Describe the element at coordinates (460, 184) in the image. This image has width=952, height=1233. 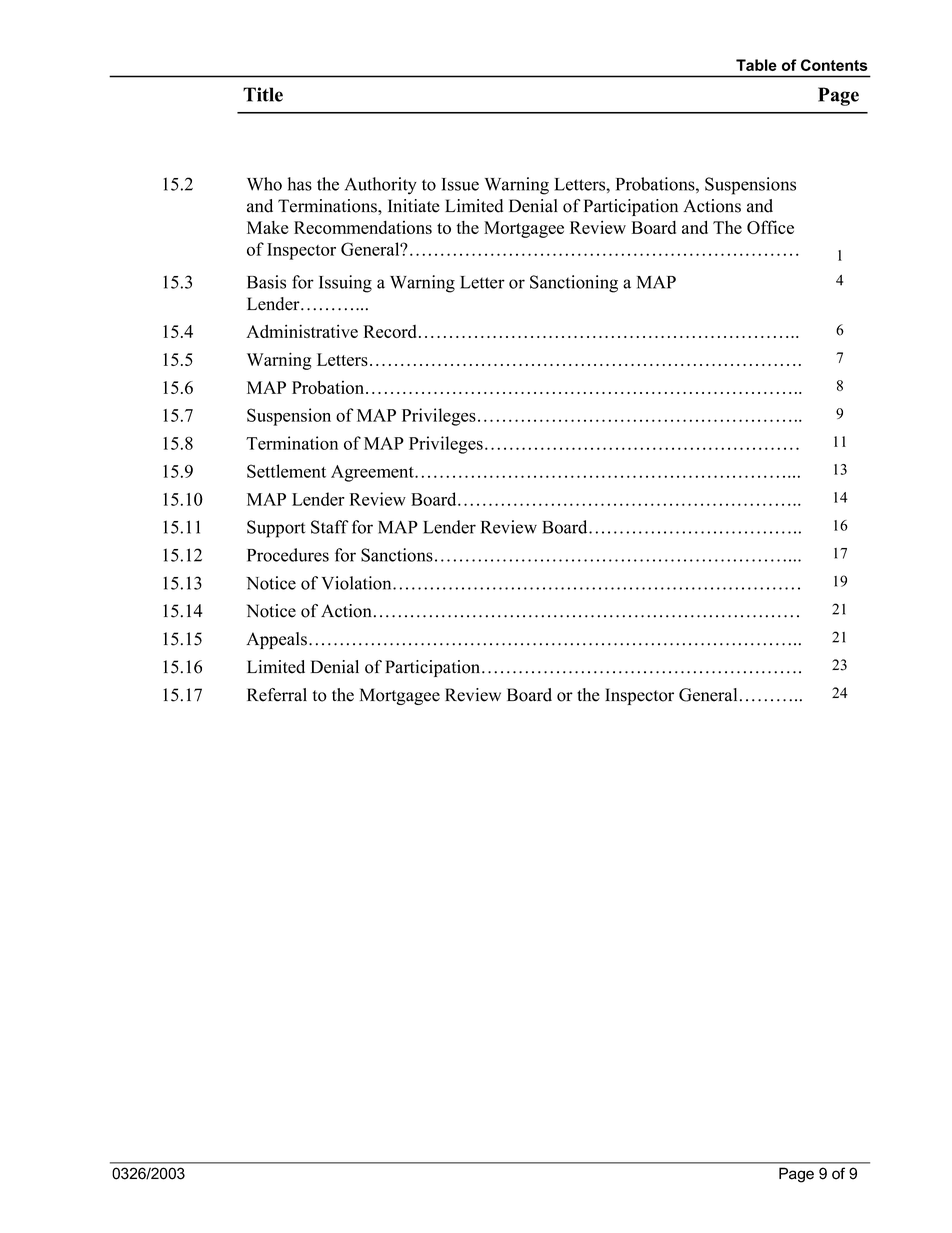
I see `Issue` at that location.
